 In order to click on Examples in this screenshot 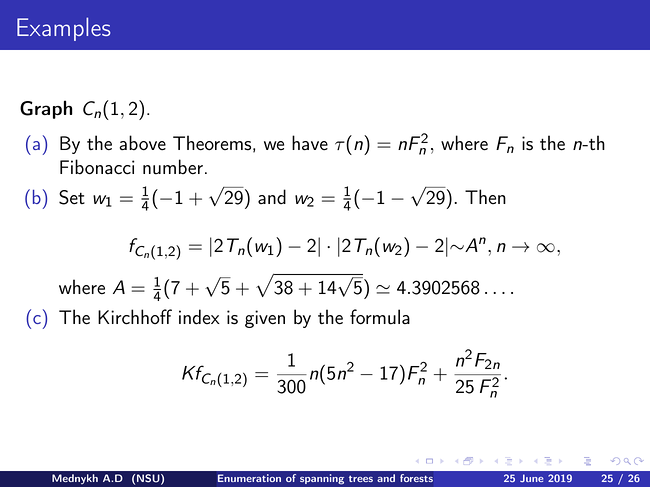, I will do `click(64, 29)`.
